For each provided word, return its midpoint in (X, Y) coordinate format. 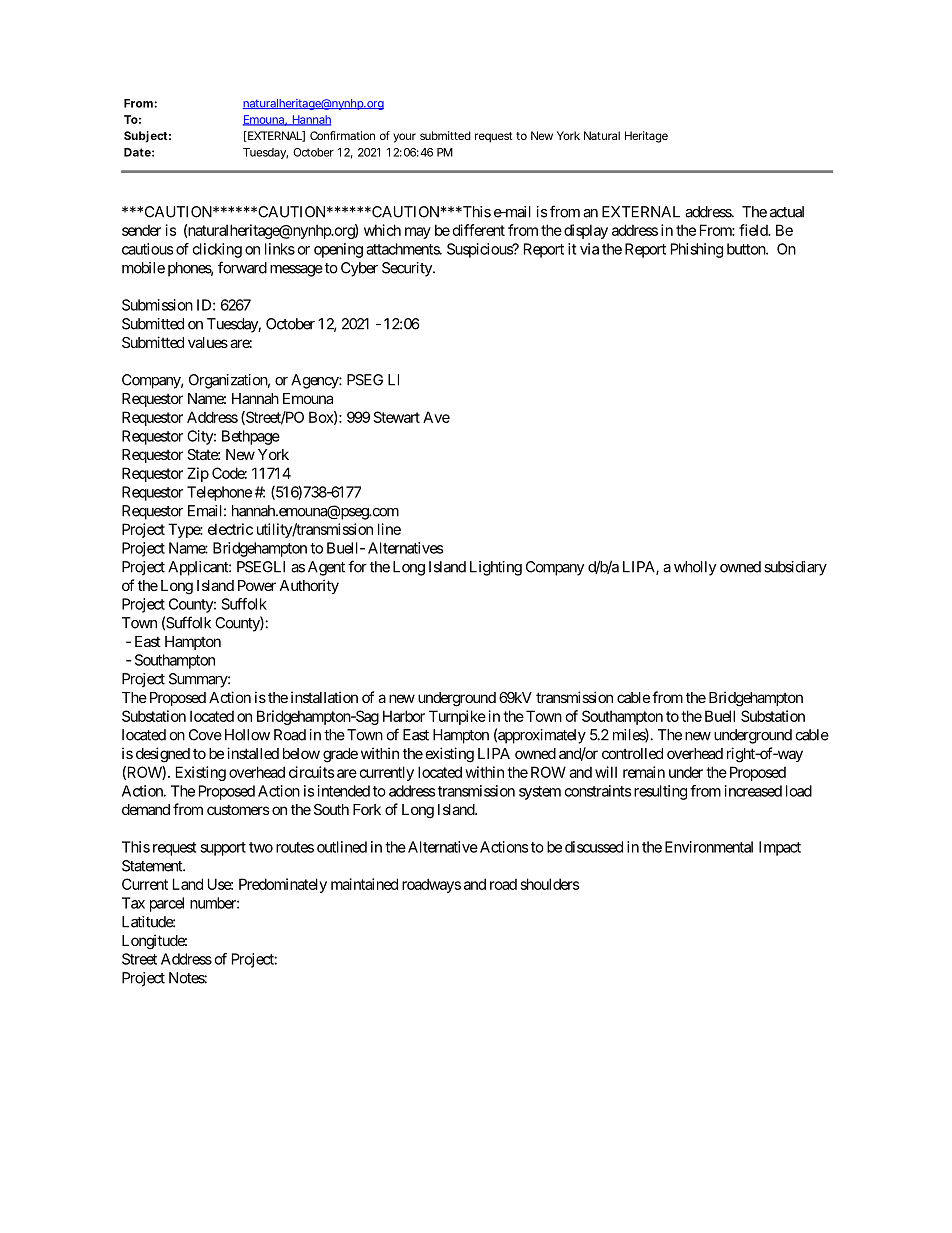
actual (787, 212)
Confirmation (342, 135)
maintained (364, 884)
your (404, 138)
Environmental (709, 847)
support (223, 849)
